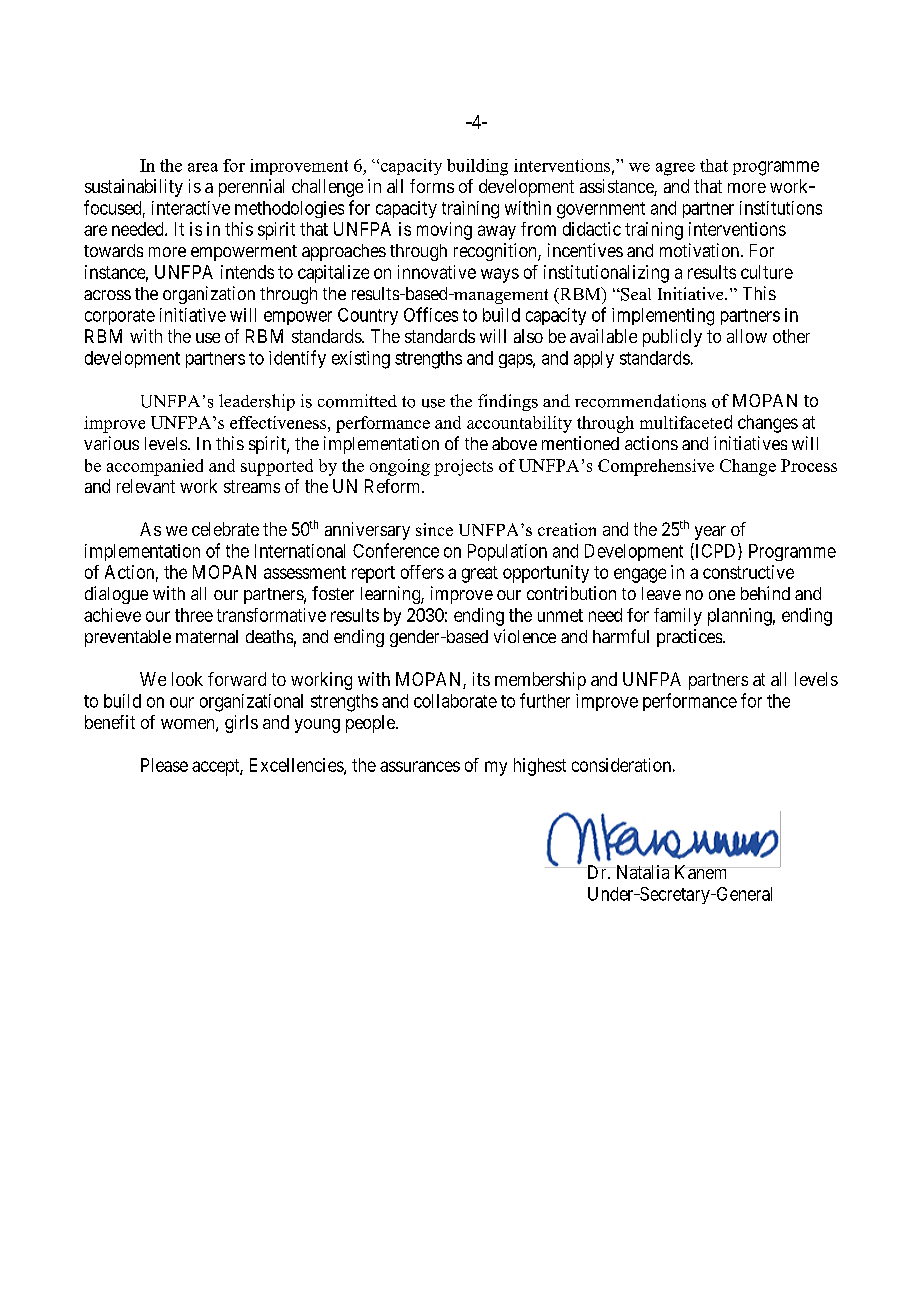  Describe the element at coordinates (203, 167) in the image. I see `area` at that location.
